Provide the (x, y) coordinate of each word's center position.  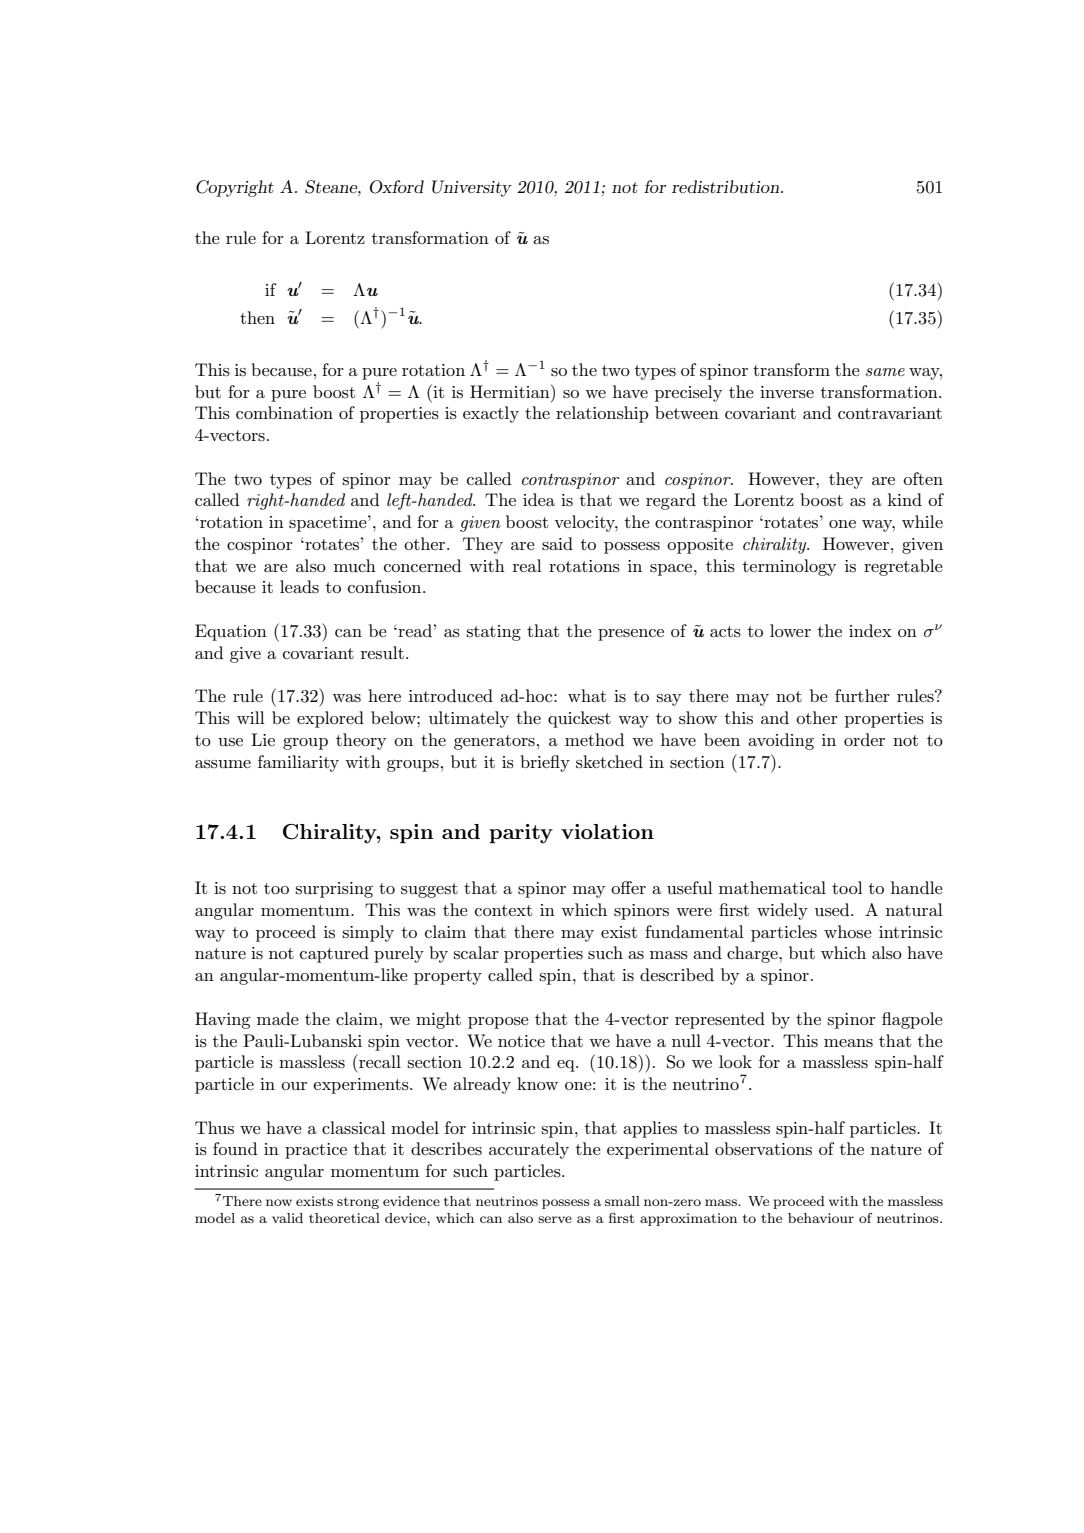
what (587, 695)
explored (330, 719)
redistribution (727, 186)
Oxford (397, 187)
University (472, 188)
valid (287, 1218)
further (862, 695)
